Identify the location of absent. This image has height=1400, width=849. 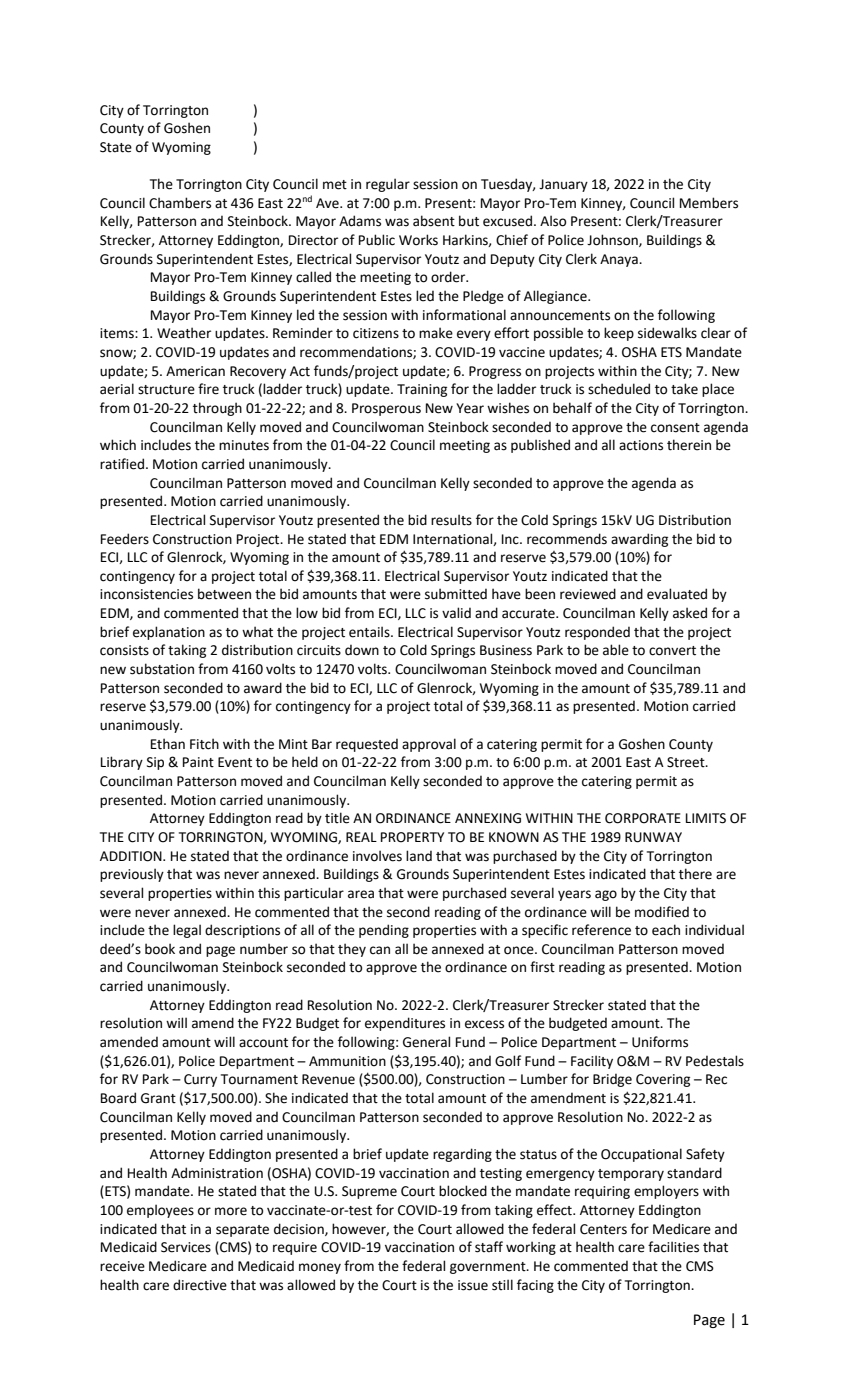
(434, 221).
